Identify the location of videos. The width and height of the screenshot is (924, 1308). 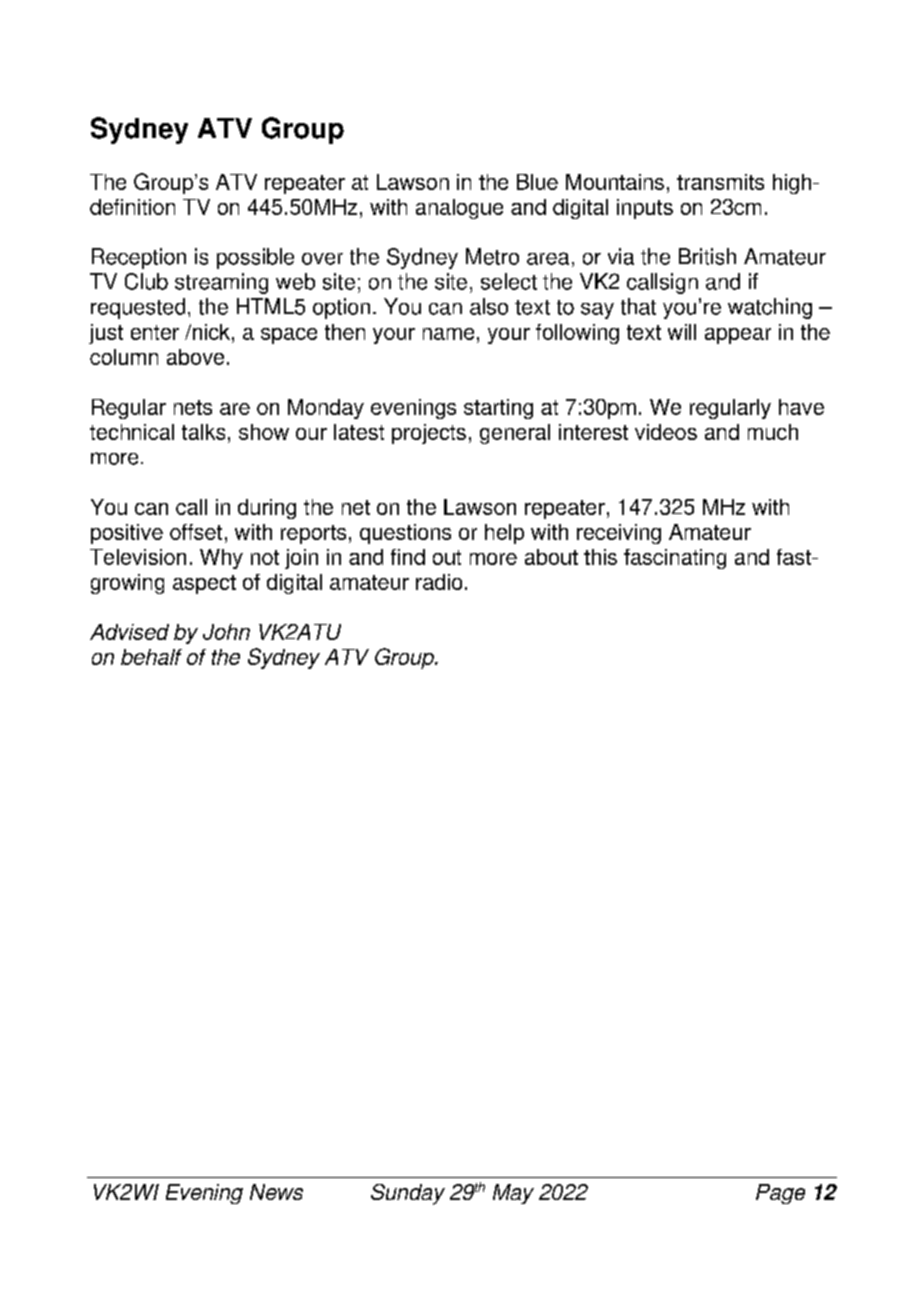
(666, 432).
